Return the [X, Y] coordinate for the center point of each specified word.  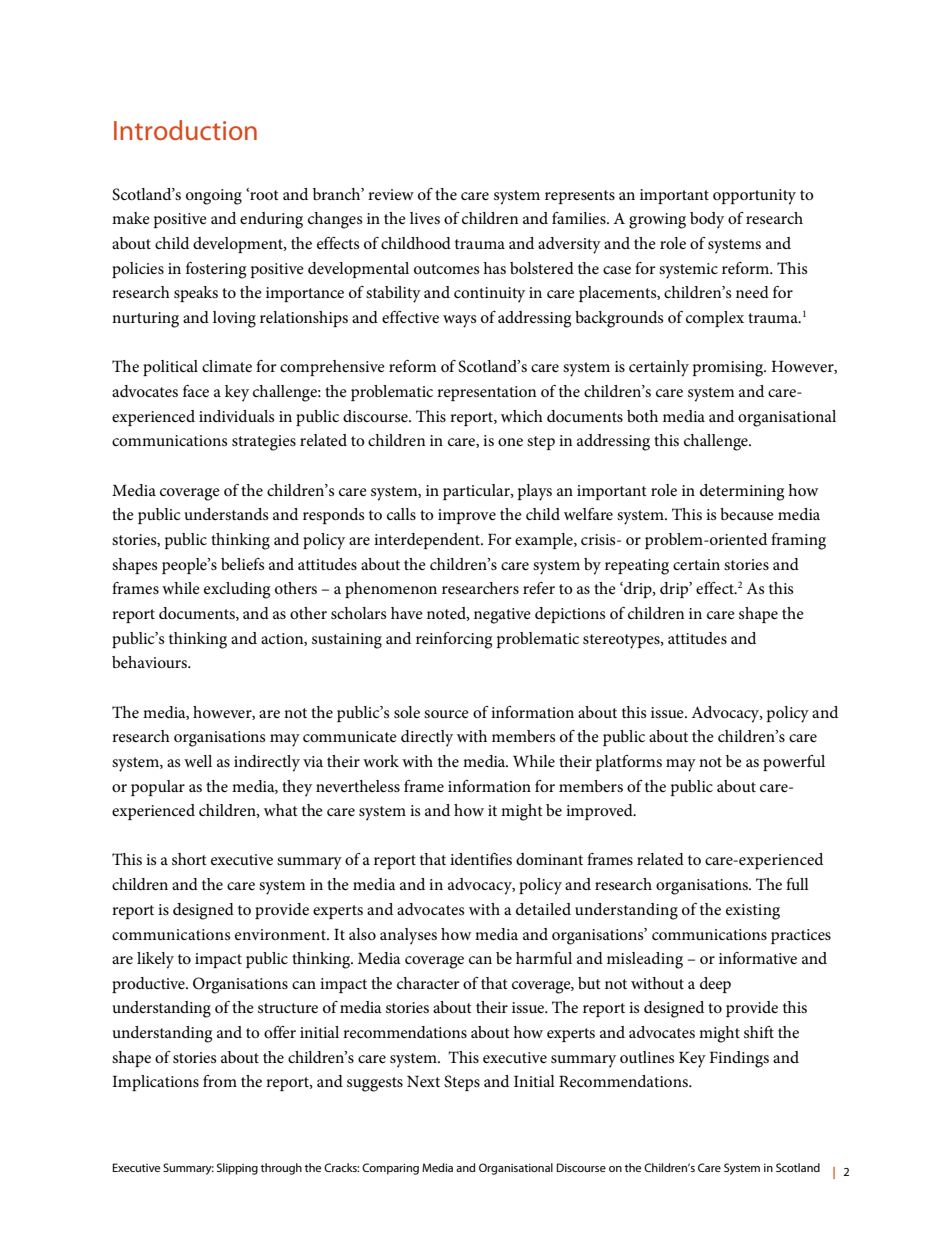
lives [425, 218]
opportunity [754, 197]
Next [423, 1081]
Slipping [237, 1169]
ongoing [214, 197]
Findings [739, 1059]
